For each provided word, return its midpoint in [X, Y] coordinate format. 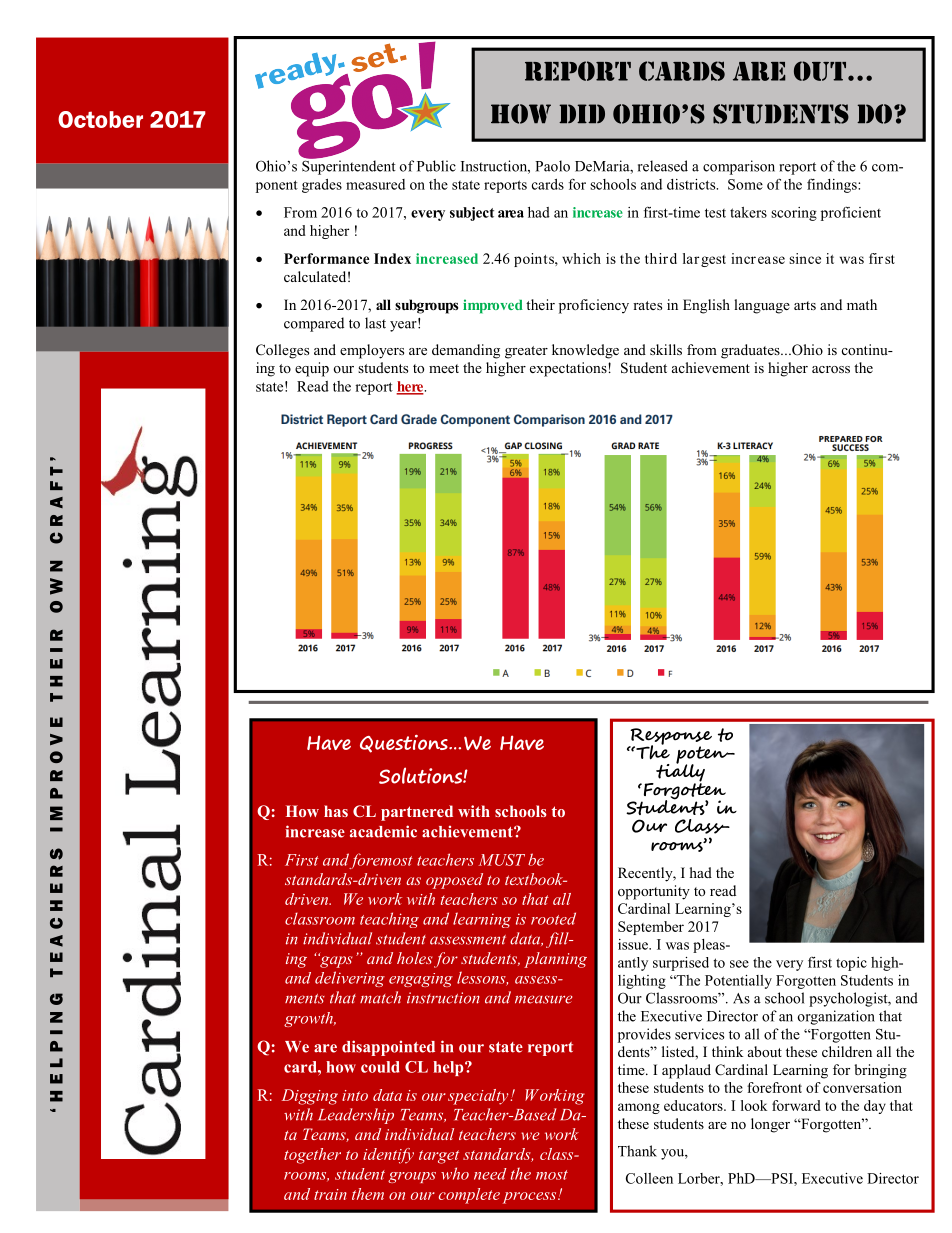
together [312, 1156]
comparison [739, 167]
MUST [502, 860]
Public [436, 166]
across [831, 369]
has [336, 811]
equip [312, 369]
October [100, 119]
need [490, 1174]
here [411, 387]
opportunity [654, 892]
